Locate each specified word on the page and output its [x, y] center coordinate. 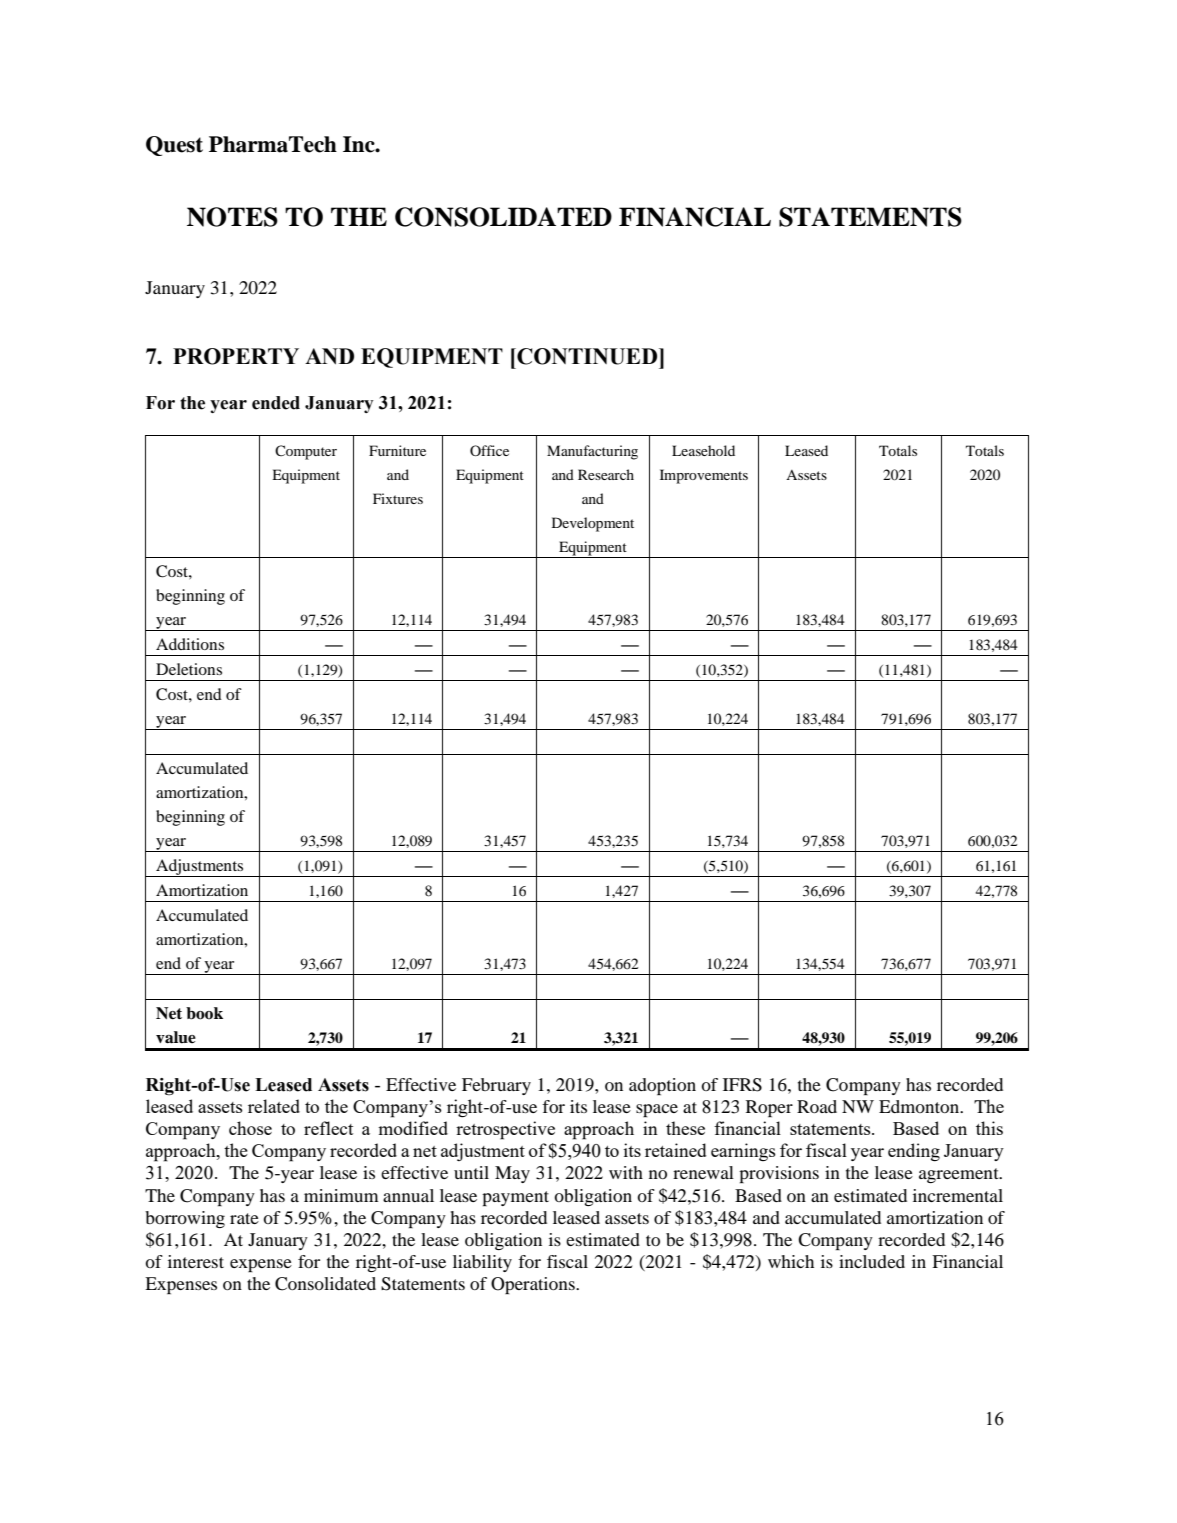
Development [593, 524]
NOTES [232, 217]
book [204, 1013]
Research [606, 474]
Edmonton [920, 1106]
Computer [306, 452]
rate [244, 1218]
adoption [662, 1086]
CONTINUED [587, 356]
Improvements [704, 476]
